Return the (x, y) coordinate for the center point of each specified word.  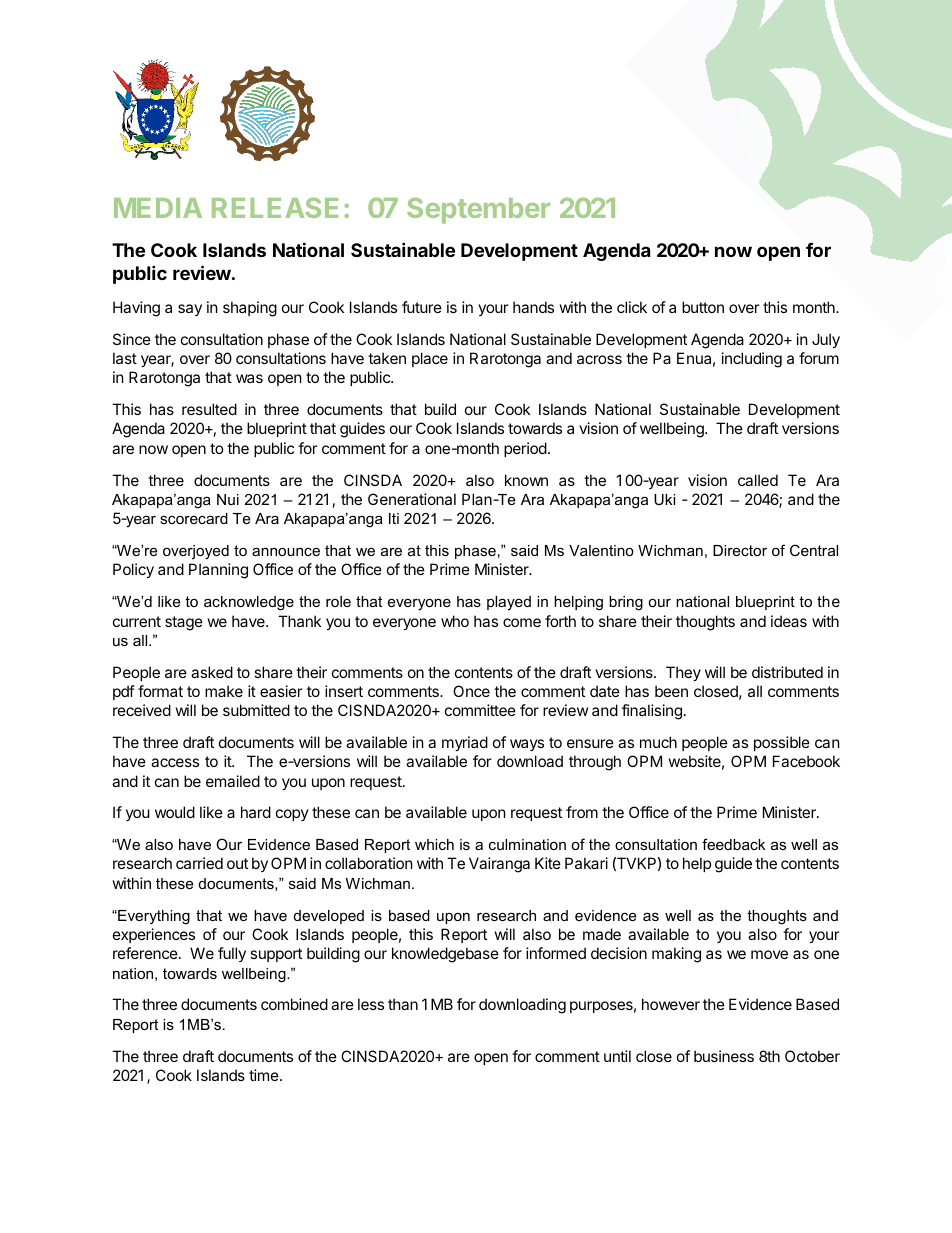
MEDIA (158, 208)
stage (184, 623)
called (758, 480)
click (632, 307)
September (478, 210)
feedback (733, 844)
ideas (789, 621)
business (724, 1056)
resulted (209, 409)
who (455, 621)
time (265, 1075)
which (434, 844)
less (371, 1004)
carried (199, 863)
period (525, 449)
